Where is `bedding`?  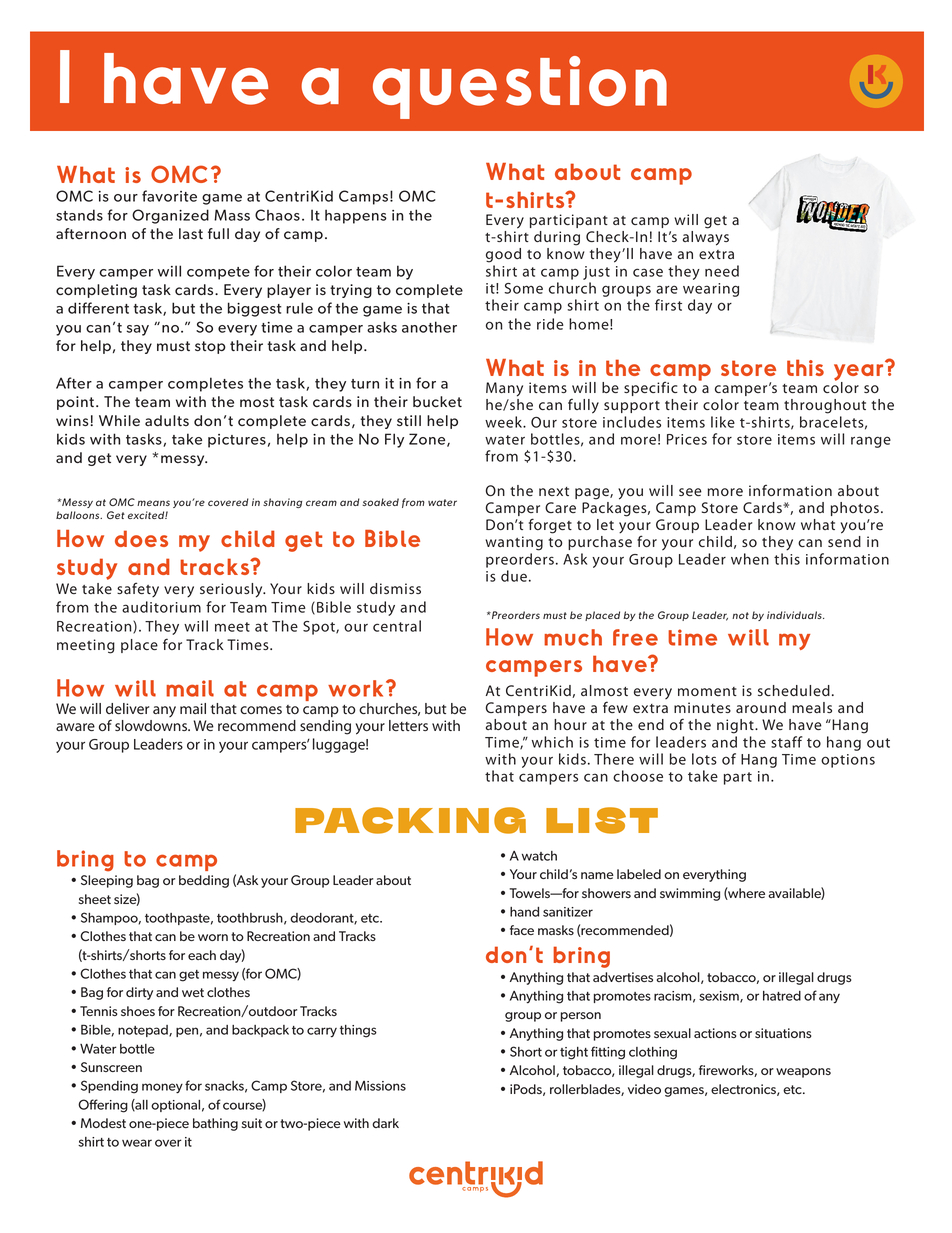 bedding is located at coordinates (204, 881).
